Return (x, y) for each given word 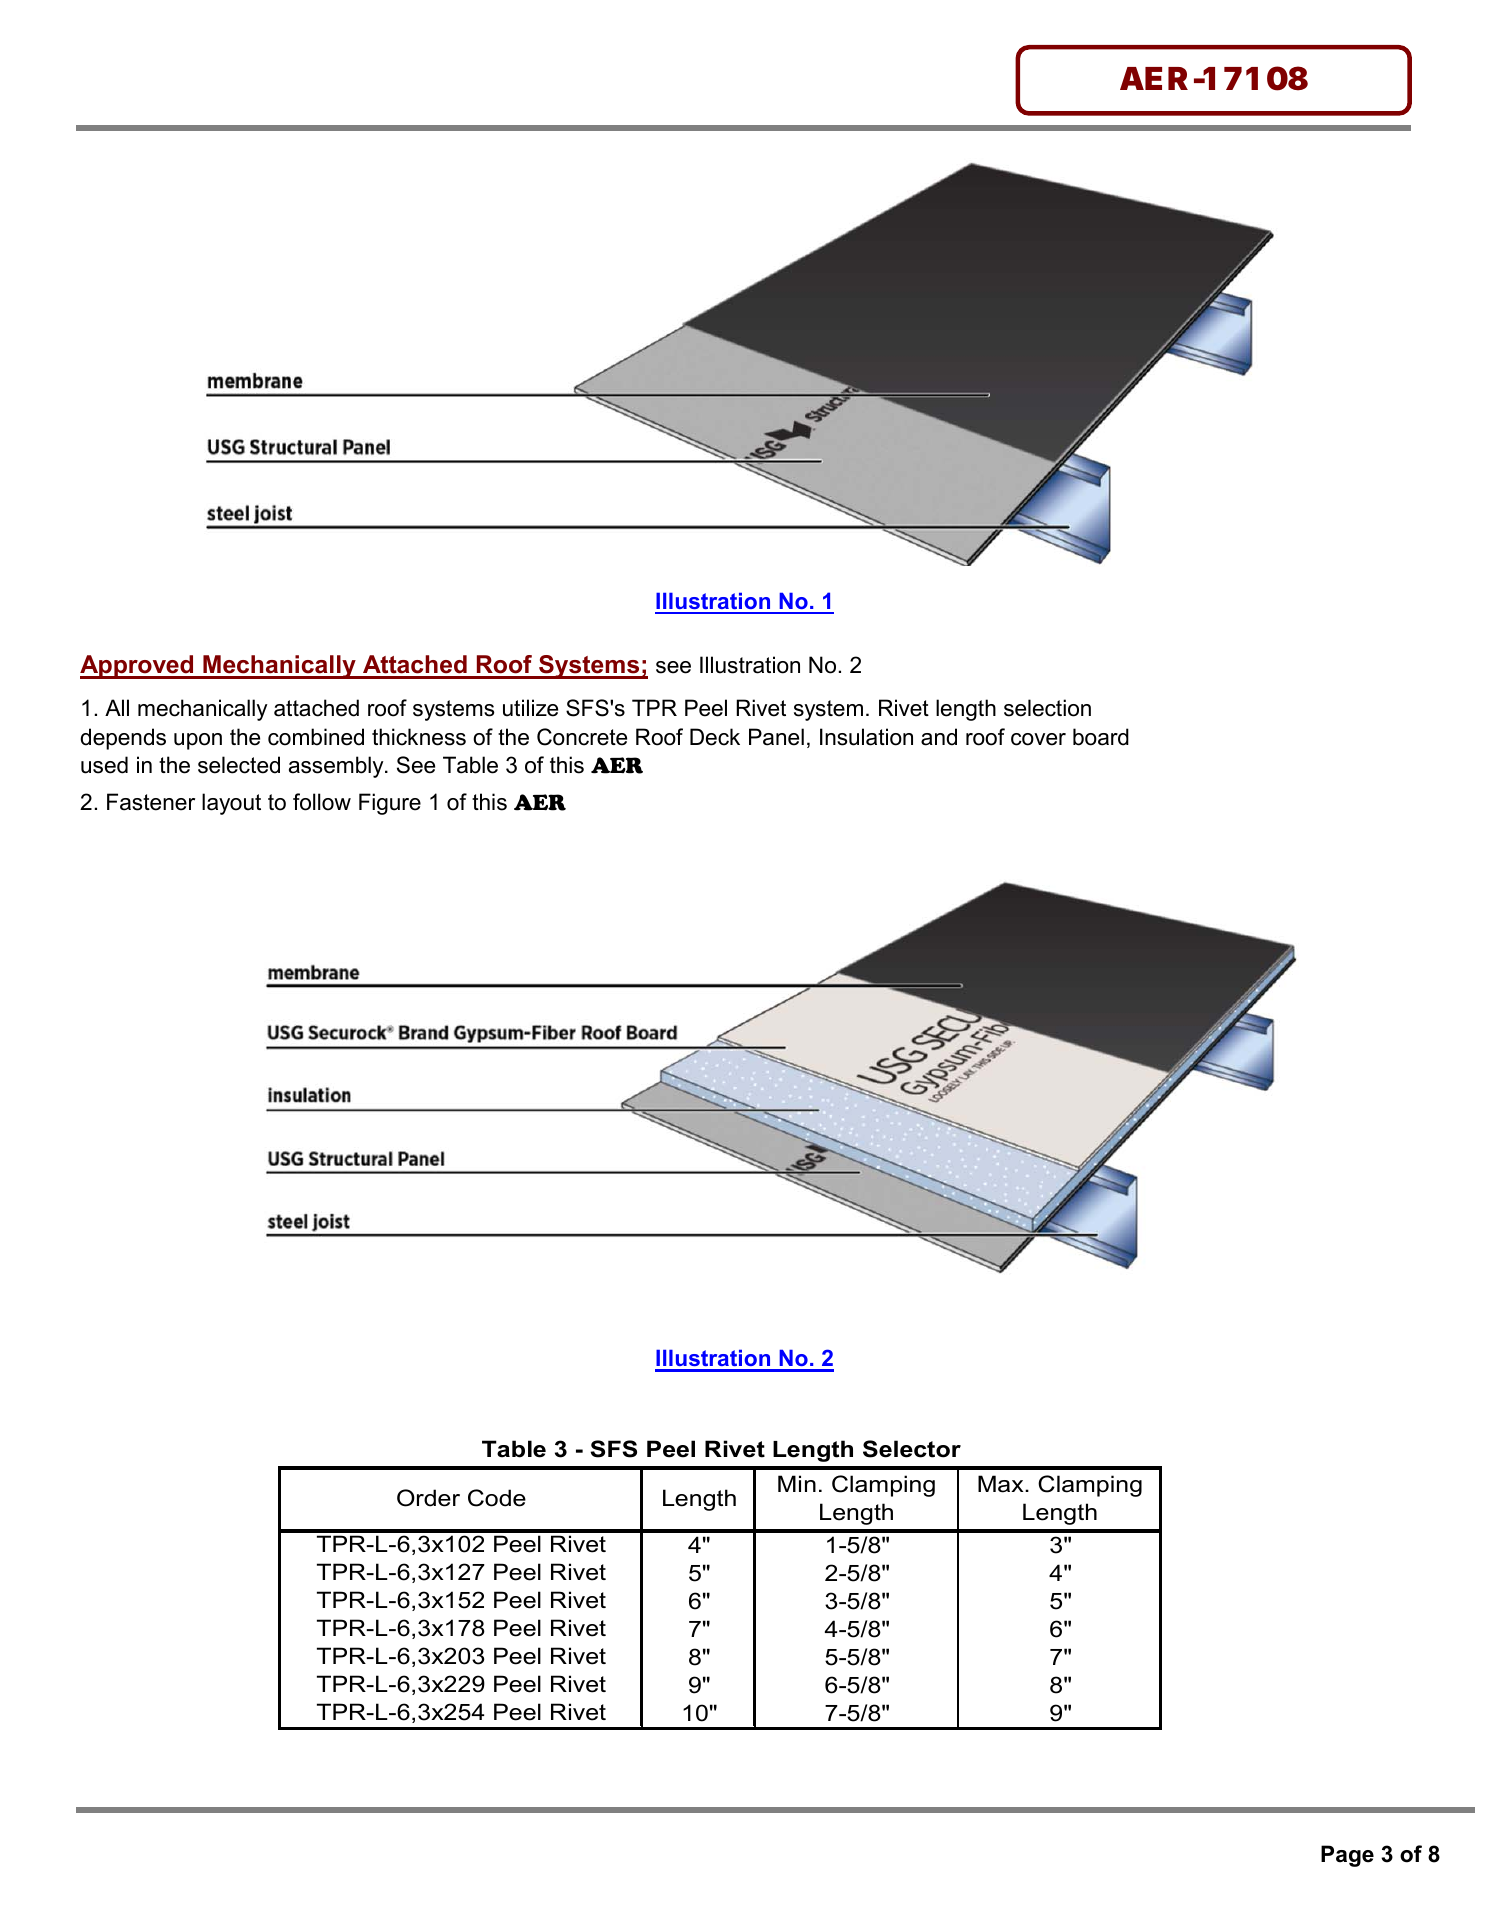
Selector (912, 1449)
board (1101, 737)
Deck (715, 737)
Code (497, 1498)
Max (1002, 1484)
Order (428, 1498)
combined (316, 737)
